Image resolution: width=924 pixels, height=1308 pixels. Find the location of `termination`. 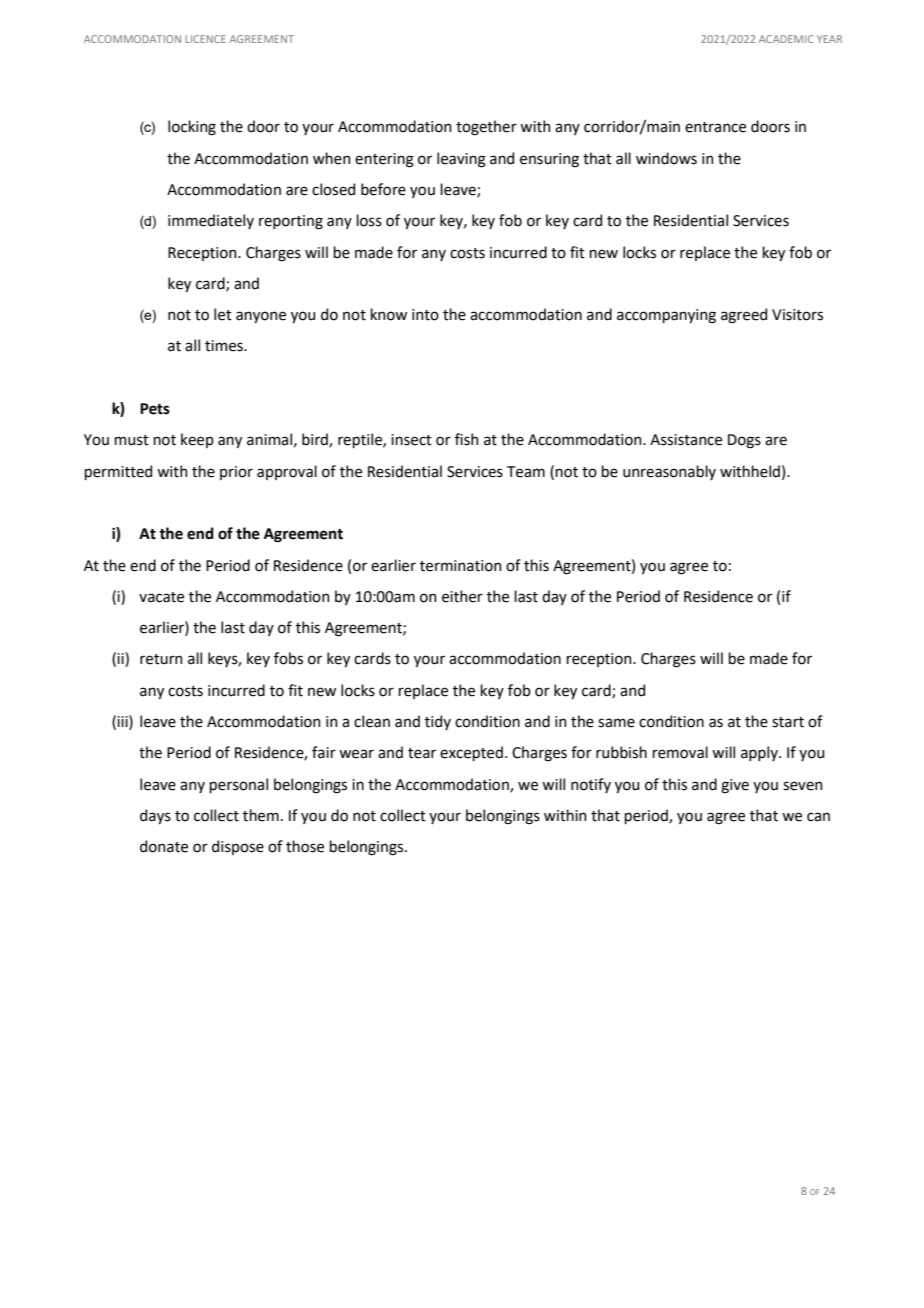

termination is located at coordinates (460, 566).
